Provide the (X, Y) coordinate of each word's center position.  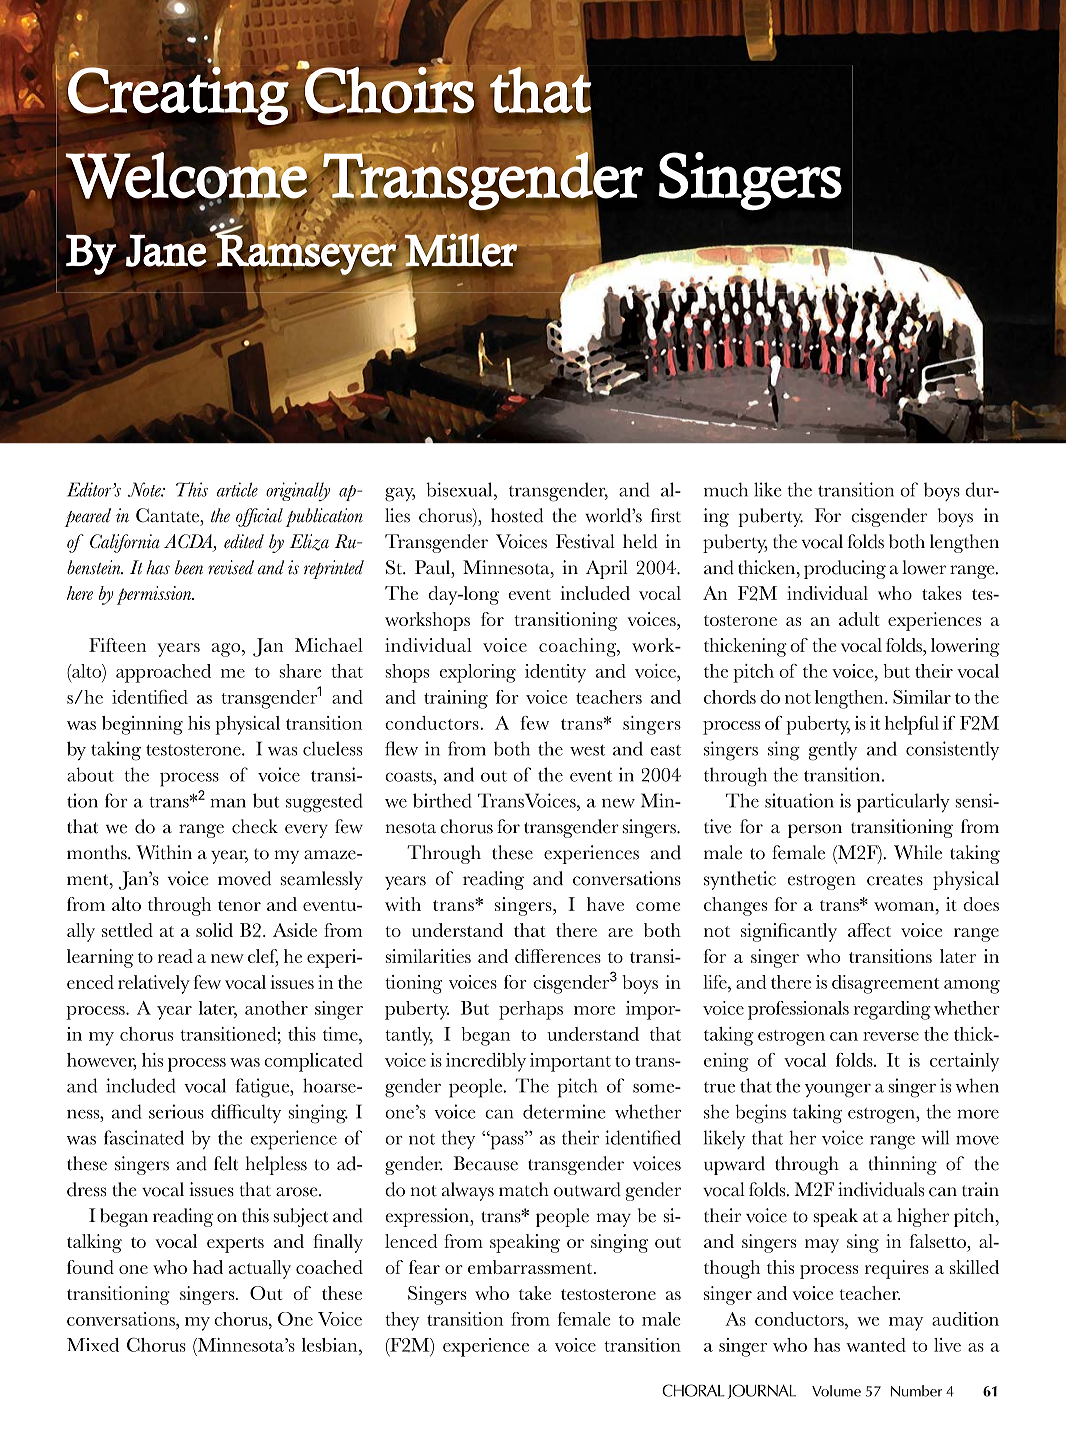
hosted (517, 515)
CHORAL (693, 1390)
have (605, 904)
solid (214, 930)
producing (845, 569)
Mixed (93, 1345)
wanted (876, 1345)
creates (895, 880)
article (237, 489)
